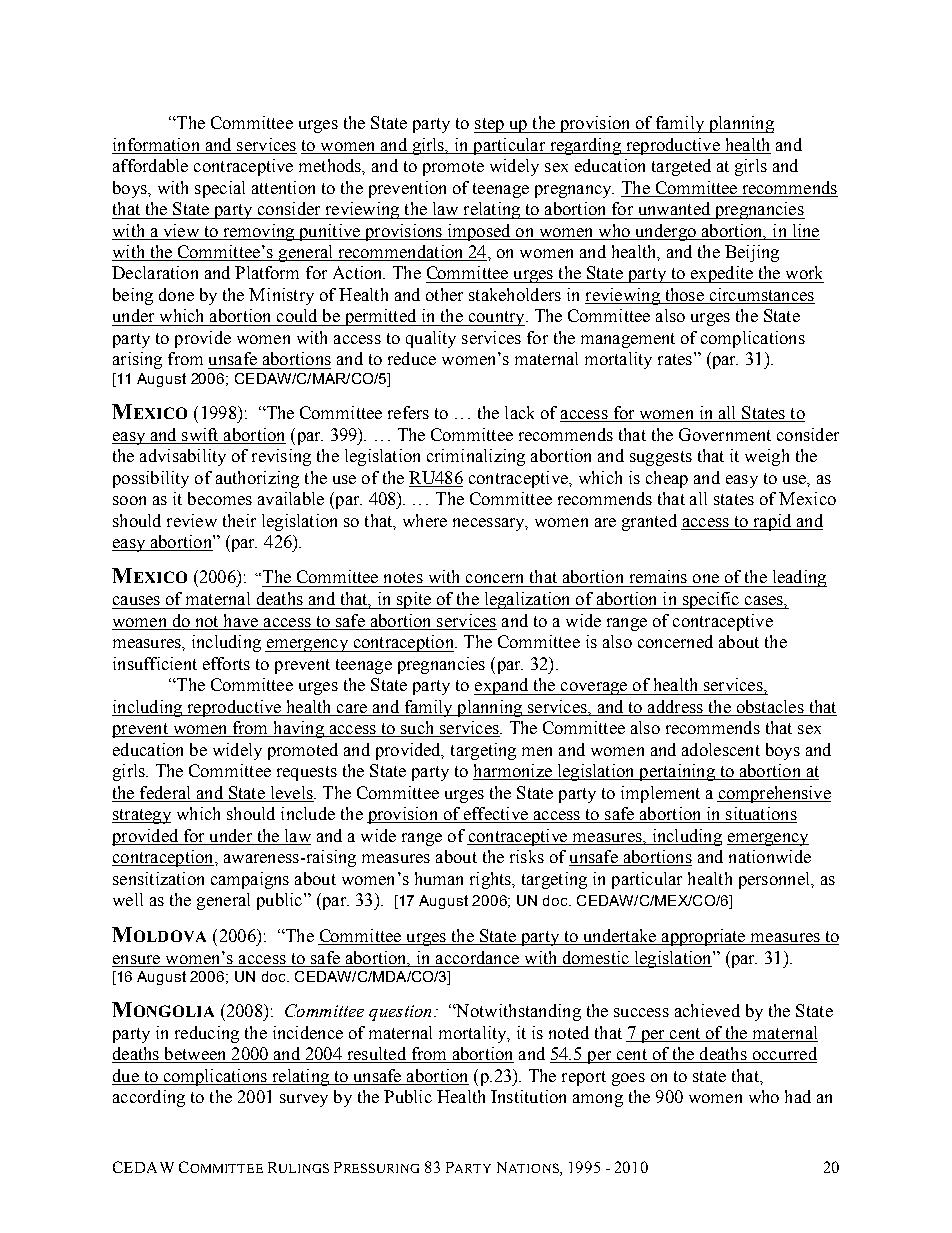  I want to click on rates, so click(675, 359).
